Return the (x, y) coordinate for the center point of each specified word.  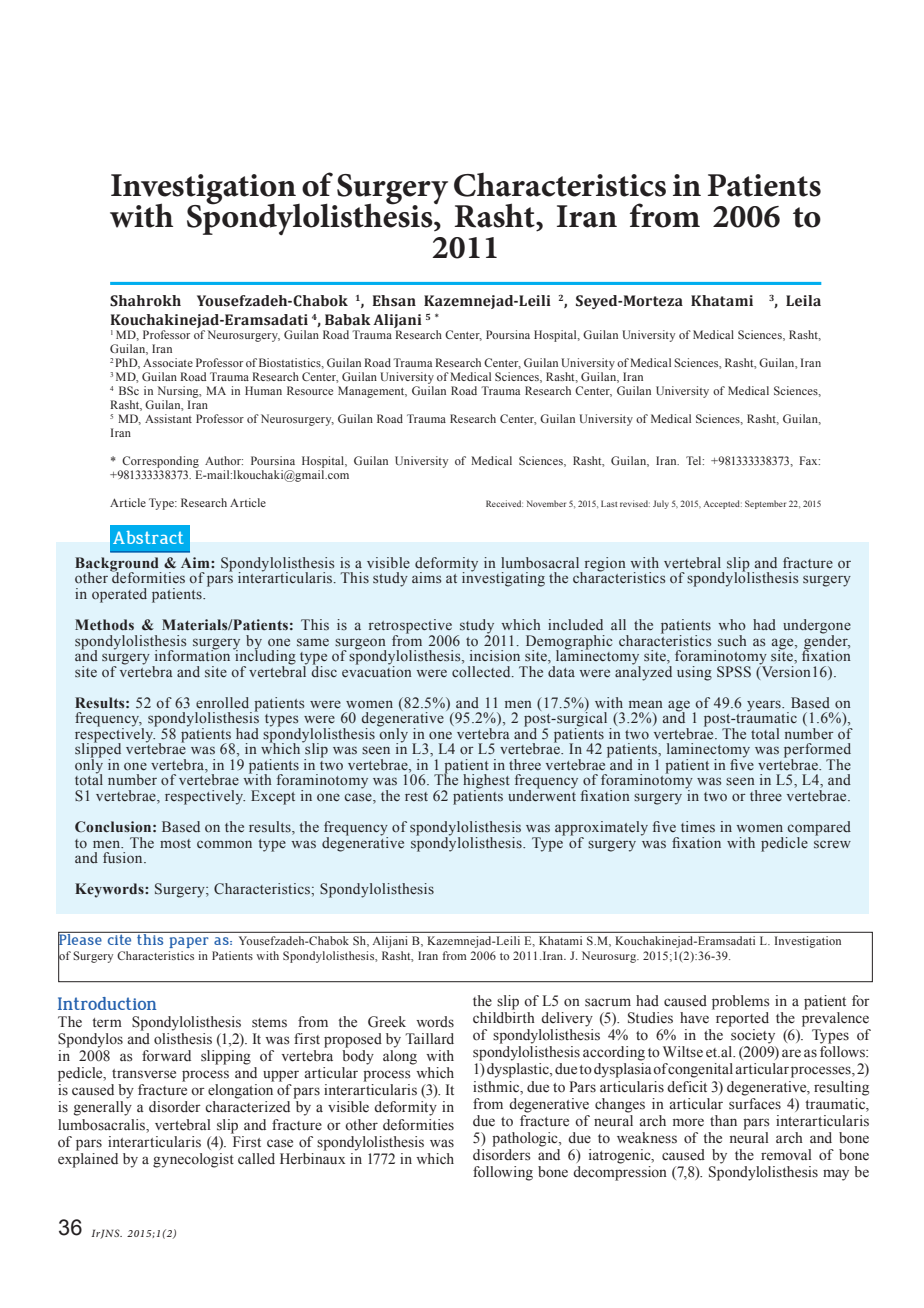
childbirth (504, 1017)
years (765, 706)
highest (486, 782)
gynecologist (193, 1160)
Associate (168, 362)
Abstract (148, 537)
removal (786, 1154)
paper (189, 942)
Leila (803, 301)
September (765, 504)
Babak (348, 320)
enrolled (222, 703)
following (503, 1173)
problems (741, 1002)
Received (504, 503)
